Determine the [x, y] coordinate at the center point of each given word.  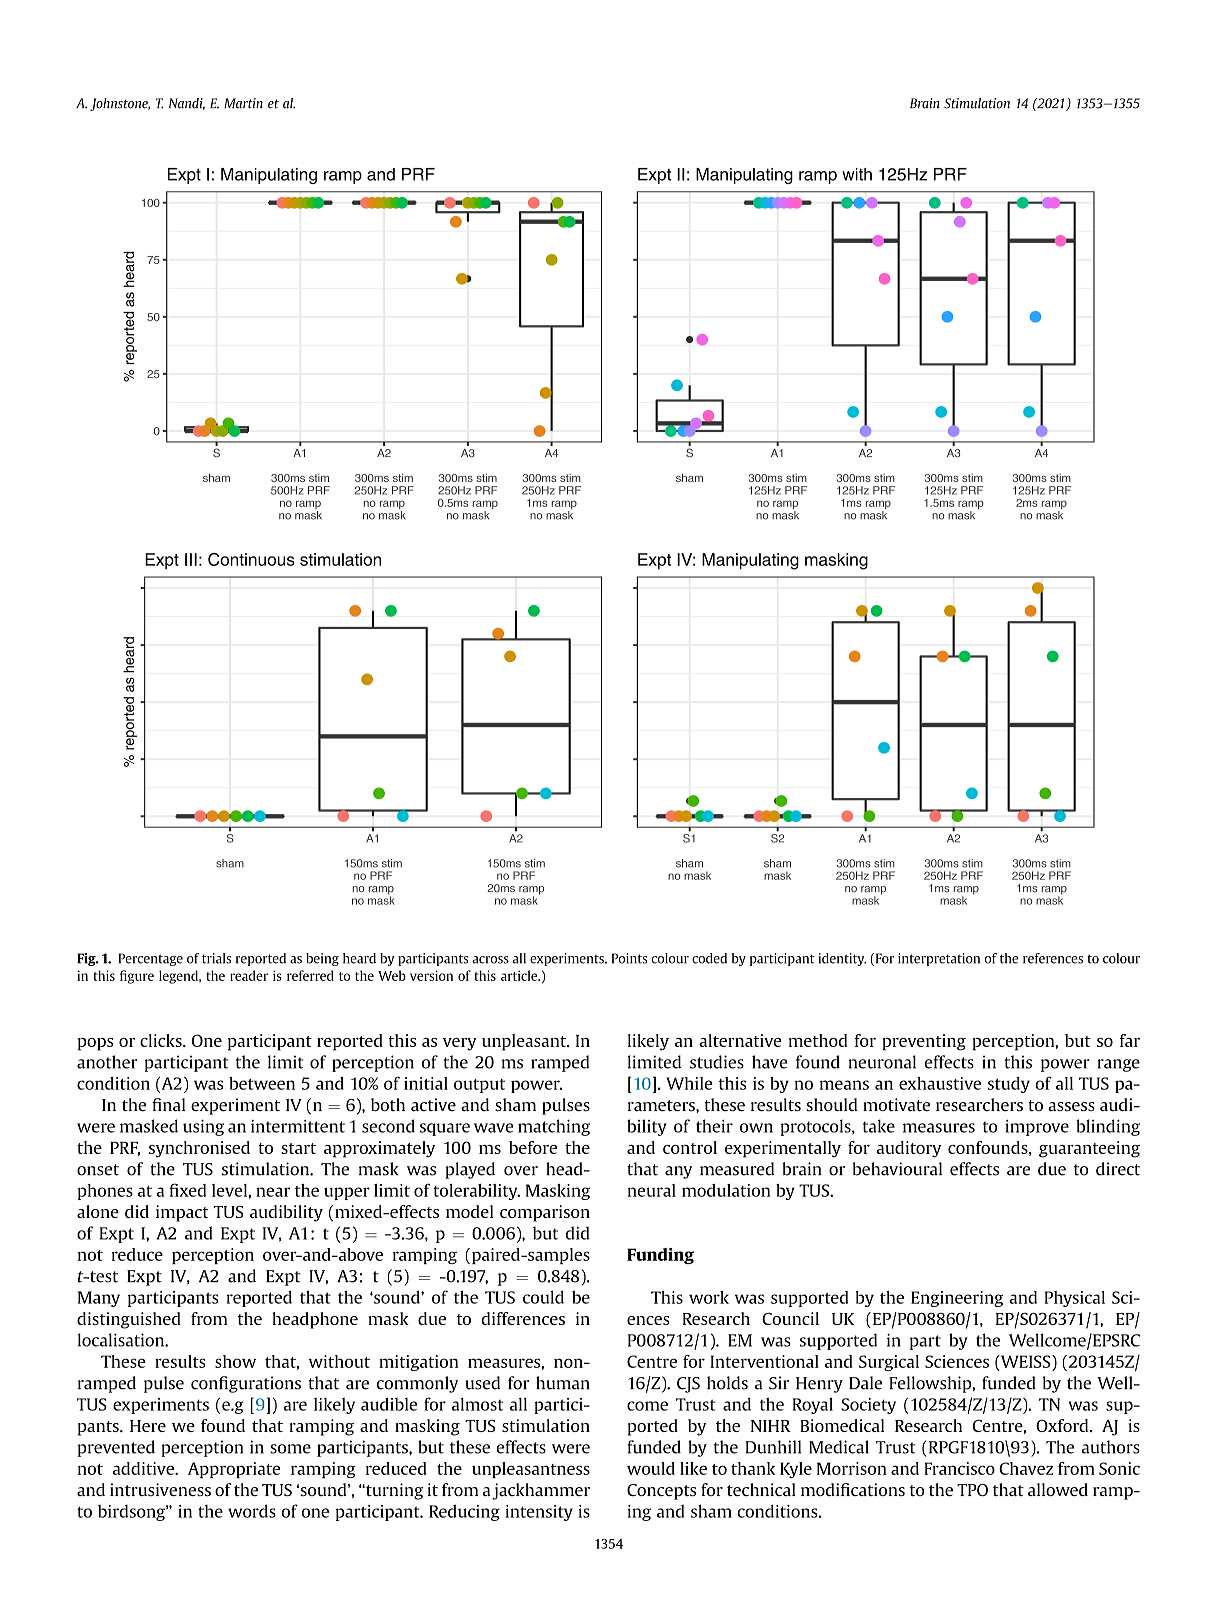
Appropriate [234, 1470]
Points [629, 958]
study [1009, 1085]
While [689, 1083]
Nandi [187, 104]
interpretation [939, 959]
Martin [243, 103]
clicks [162, 1040]
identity [842, 959]
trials [216, 958]
